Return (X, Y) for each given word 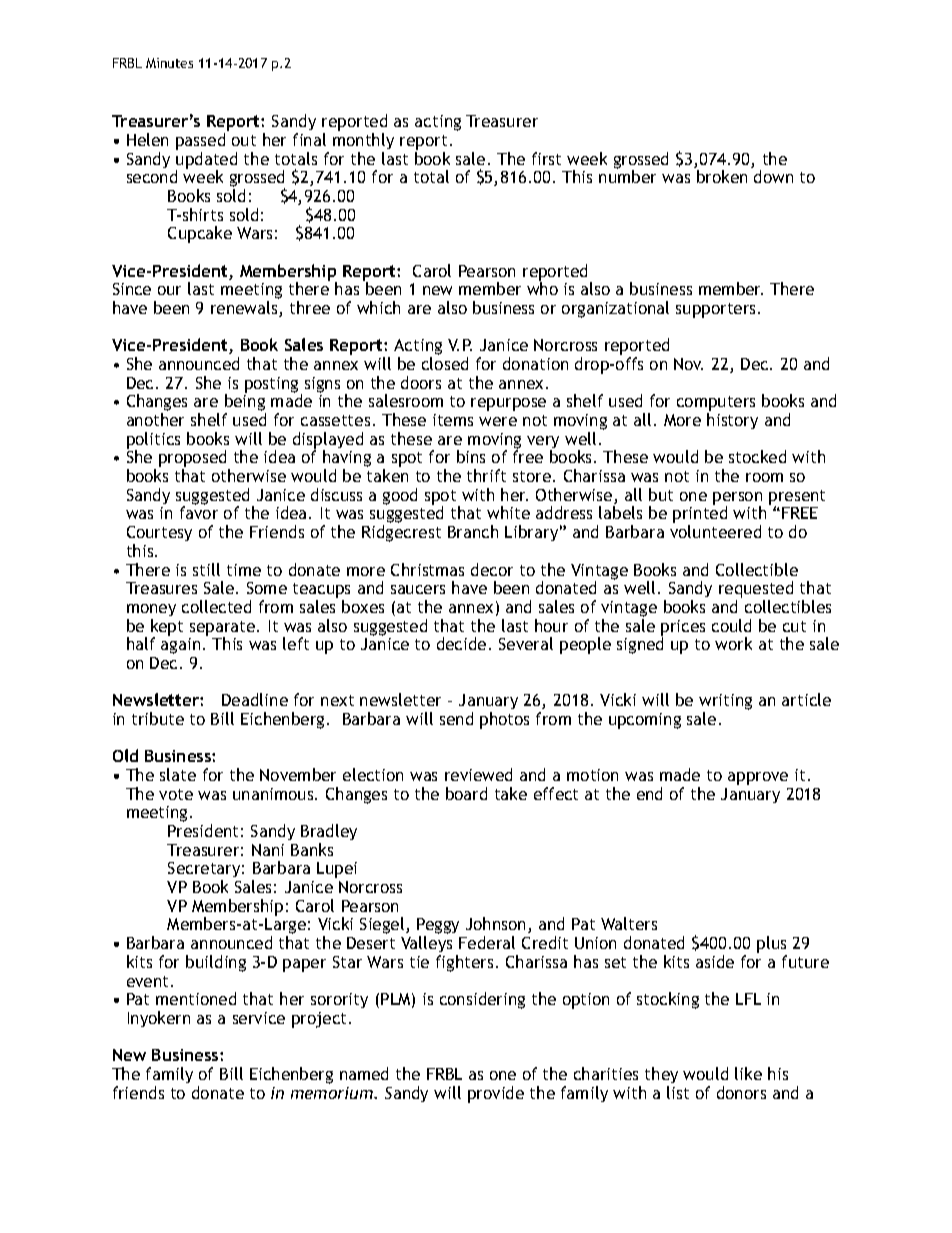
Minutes (169, 63)
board (466, 793)
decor (492, 569)
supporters (717, 310)
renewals (245, 309)
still (206, 569)
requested (756, 591)
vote (176, 794)
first (546, 158)
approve (758, 778)
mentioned (196, 998)
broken (722, 176)
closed (445, 363)
